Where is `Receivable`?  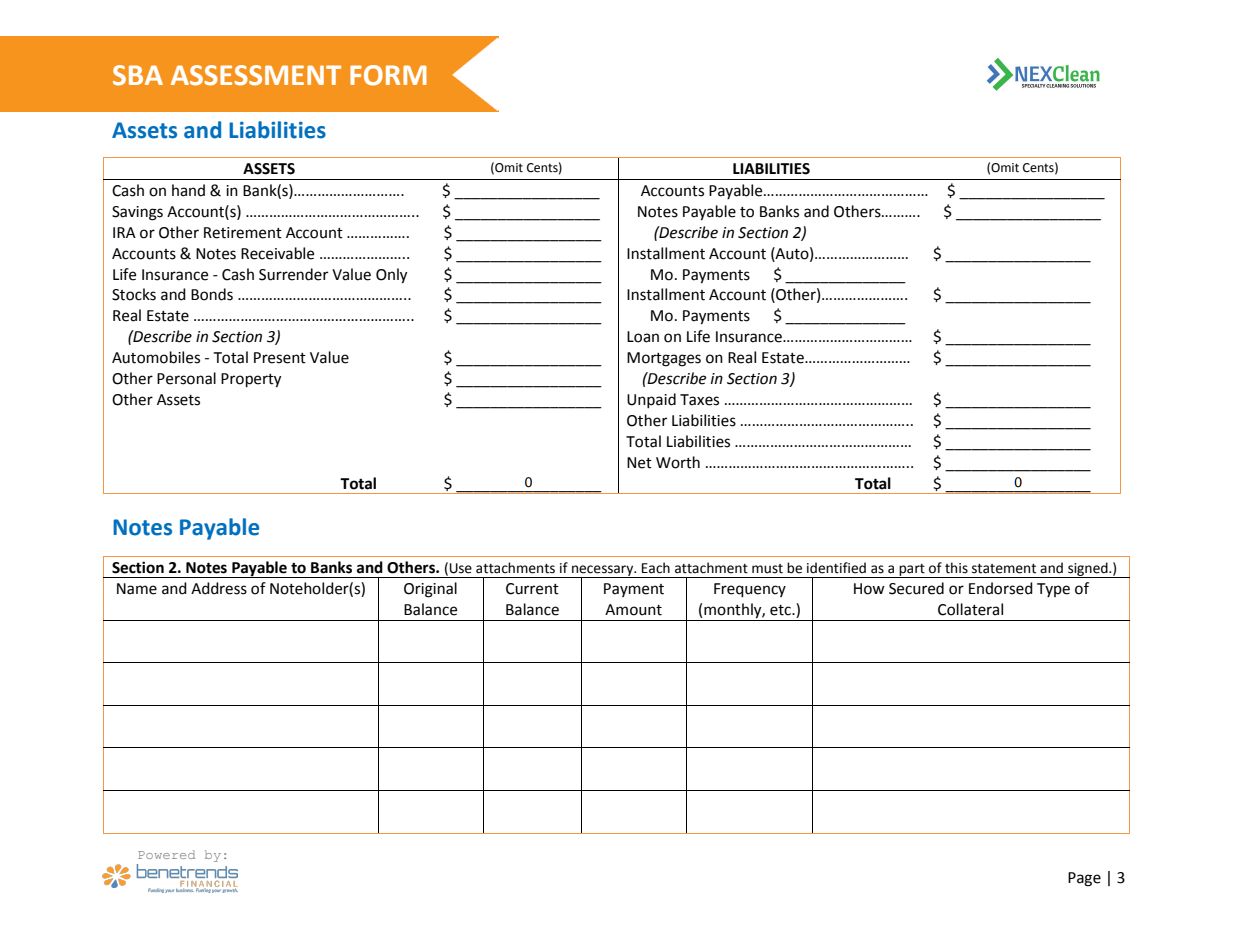
Receivable is located at coordinates (277, 253).
